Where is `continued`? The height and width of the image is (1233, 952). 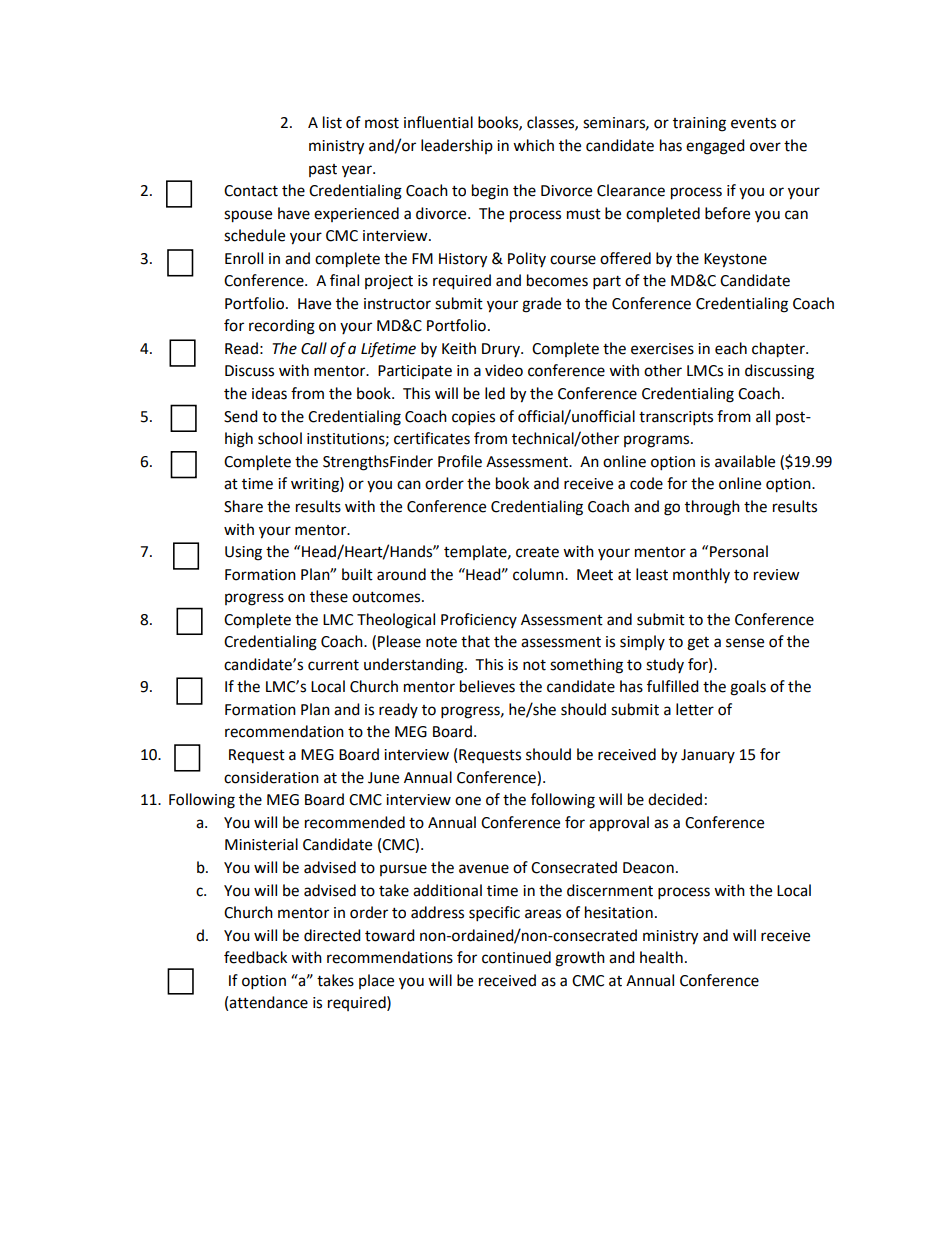 continued is located at coordinates (516, 957).
